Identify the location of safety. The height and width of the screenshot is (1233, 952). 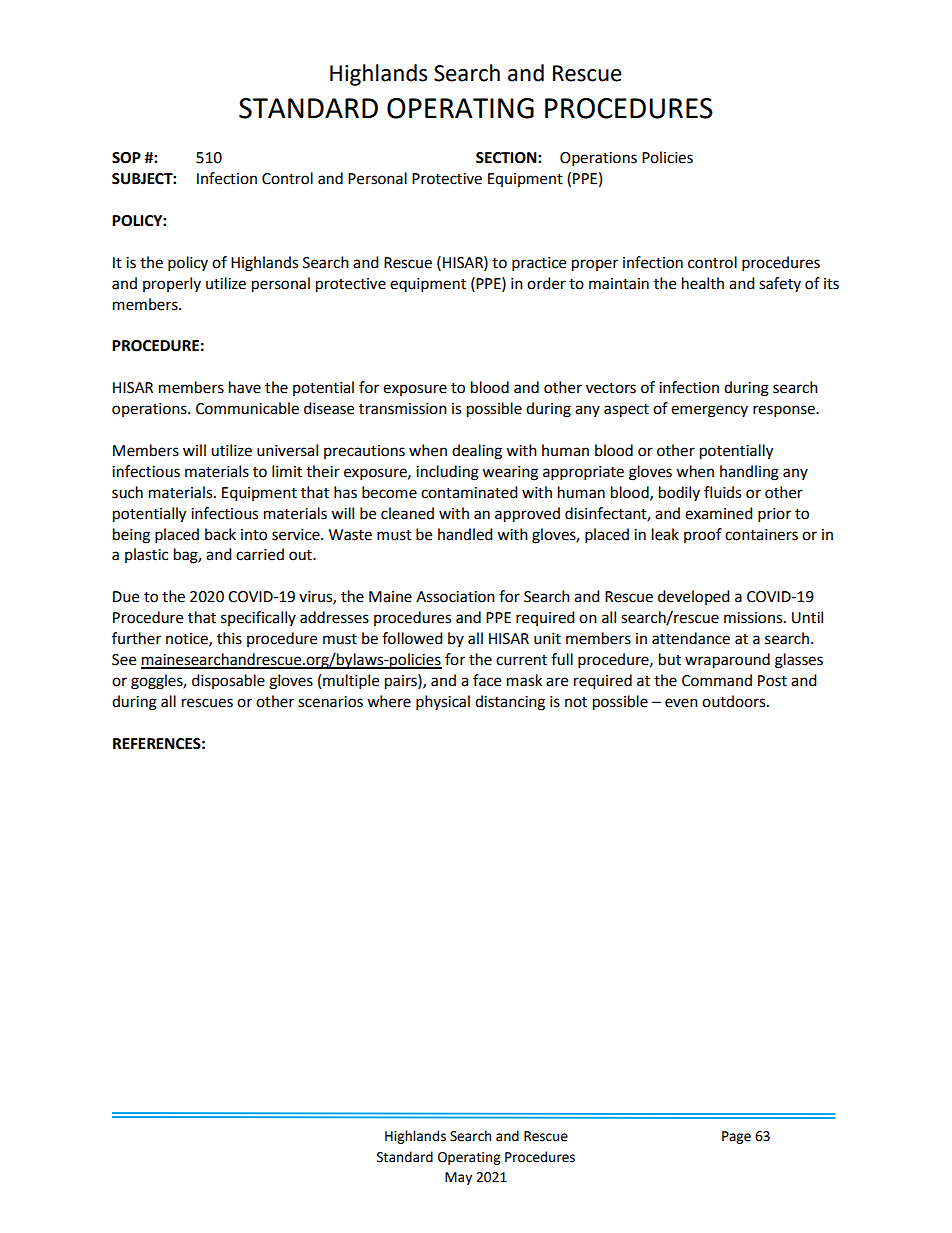
(780, 284).
